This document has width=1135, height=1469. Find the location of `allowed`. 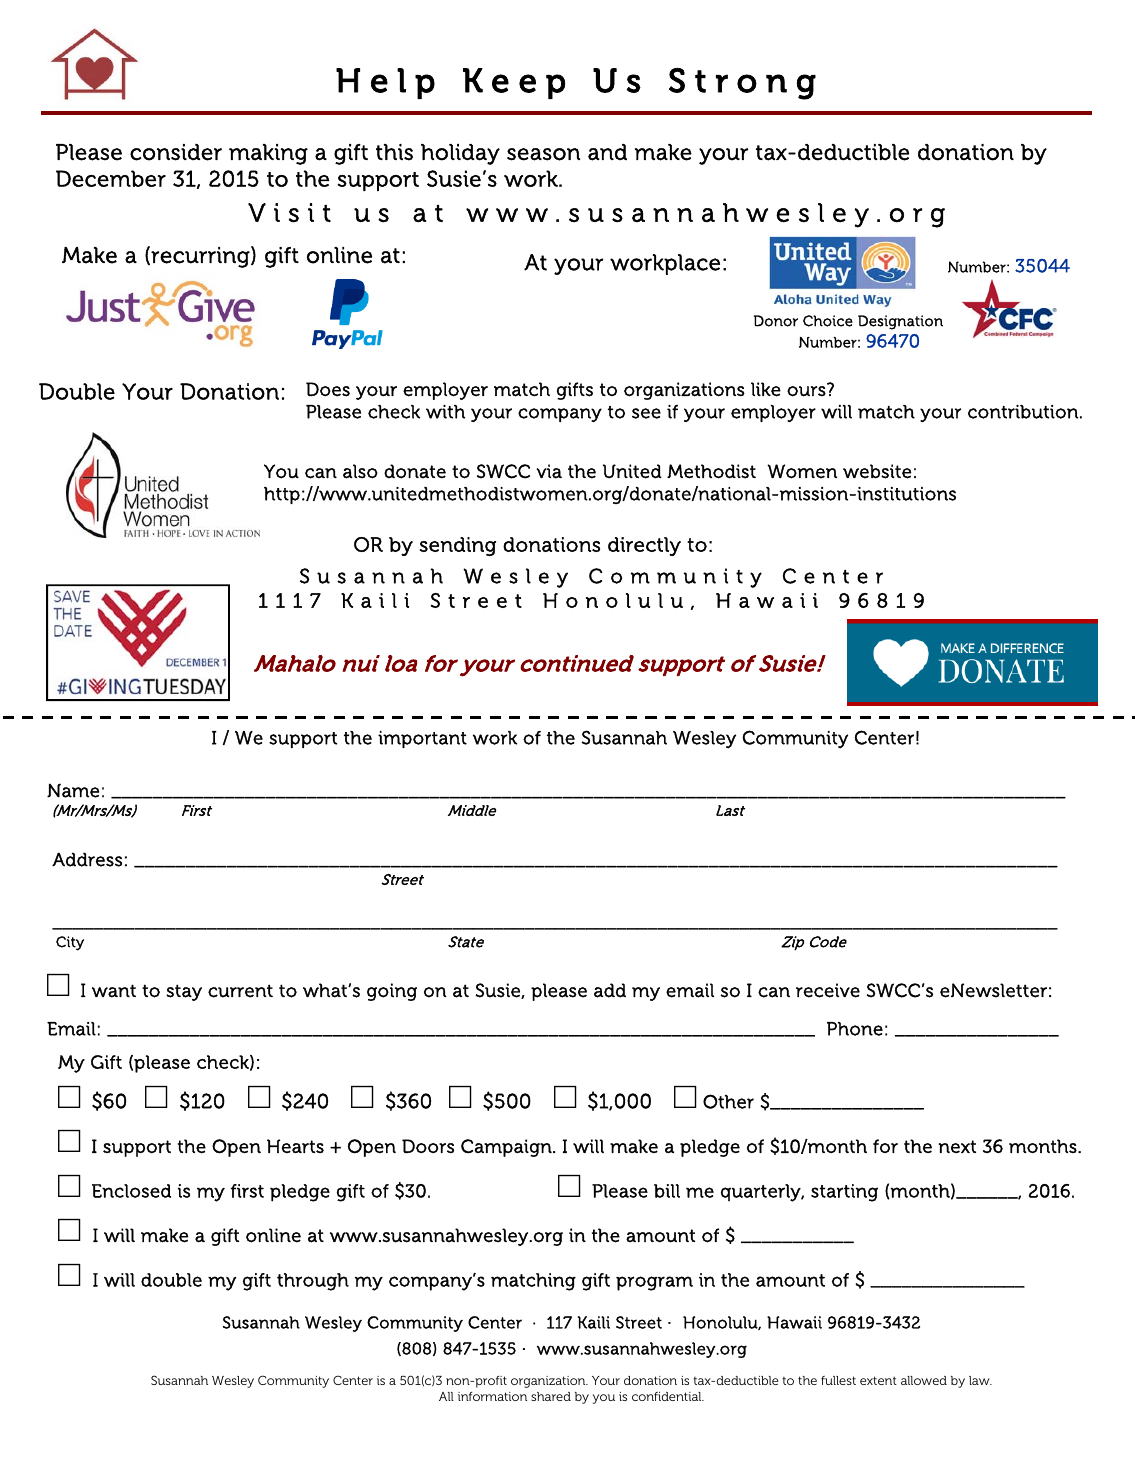

allowed is located at coordinates (924, 1380).
